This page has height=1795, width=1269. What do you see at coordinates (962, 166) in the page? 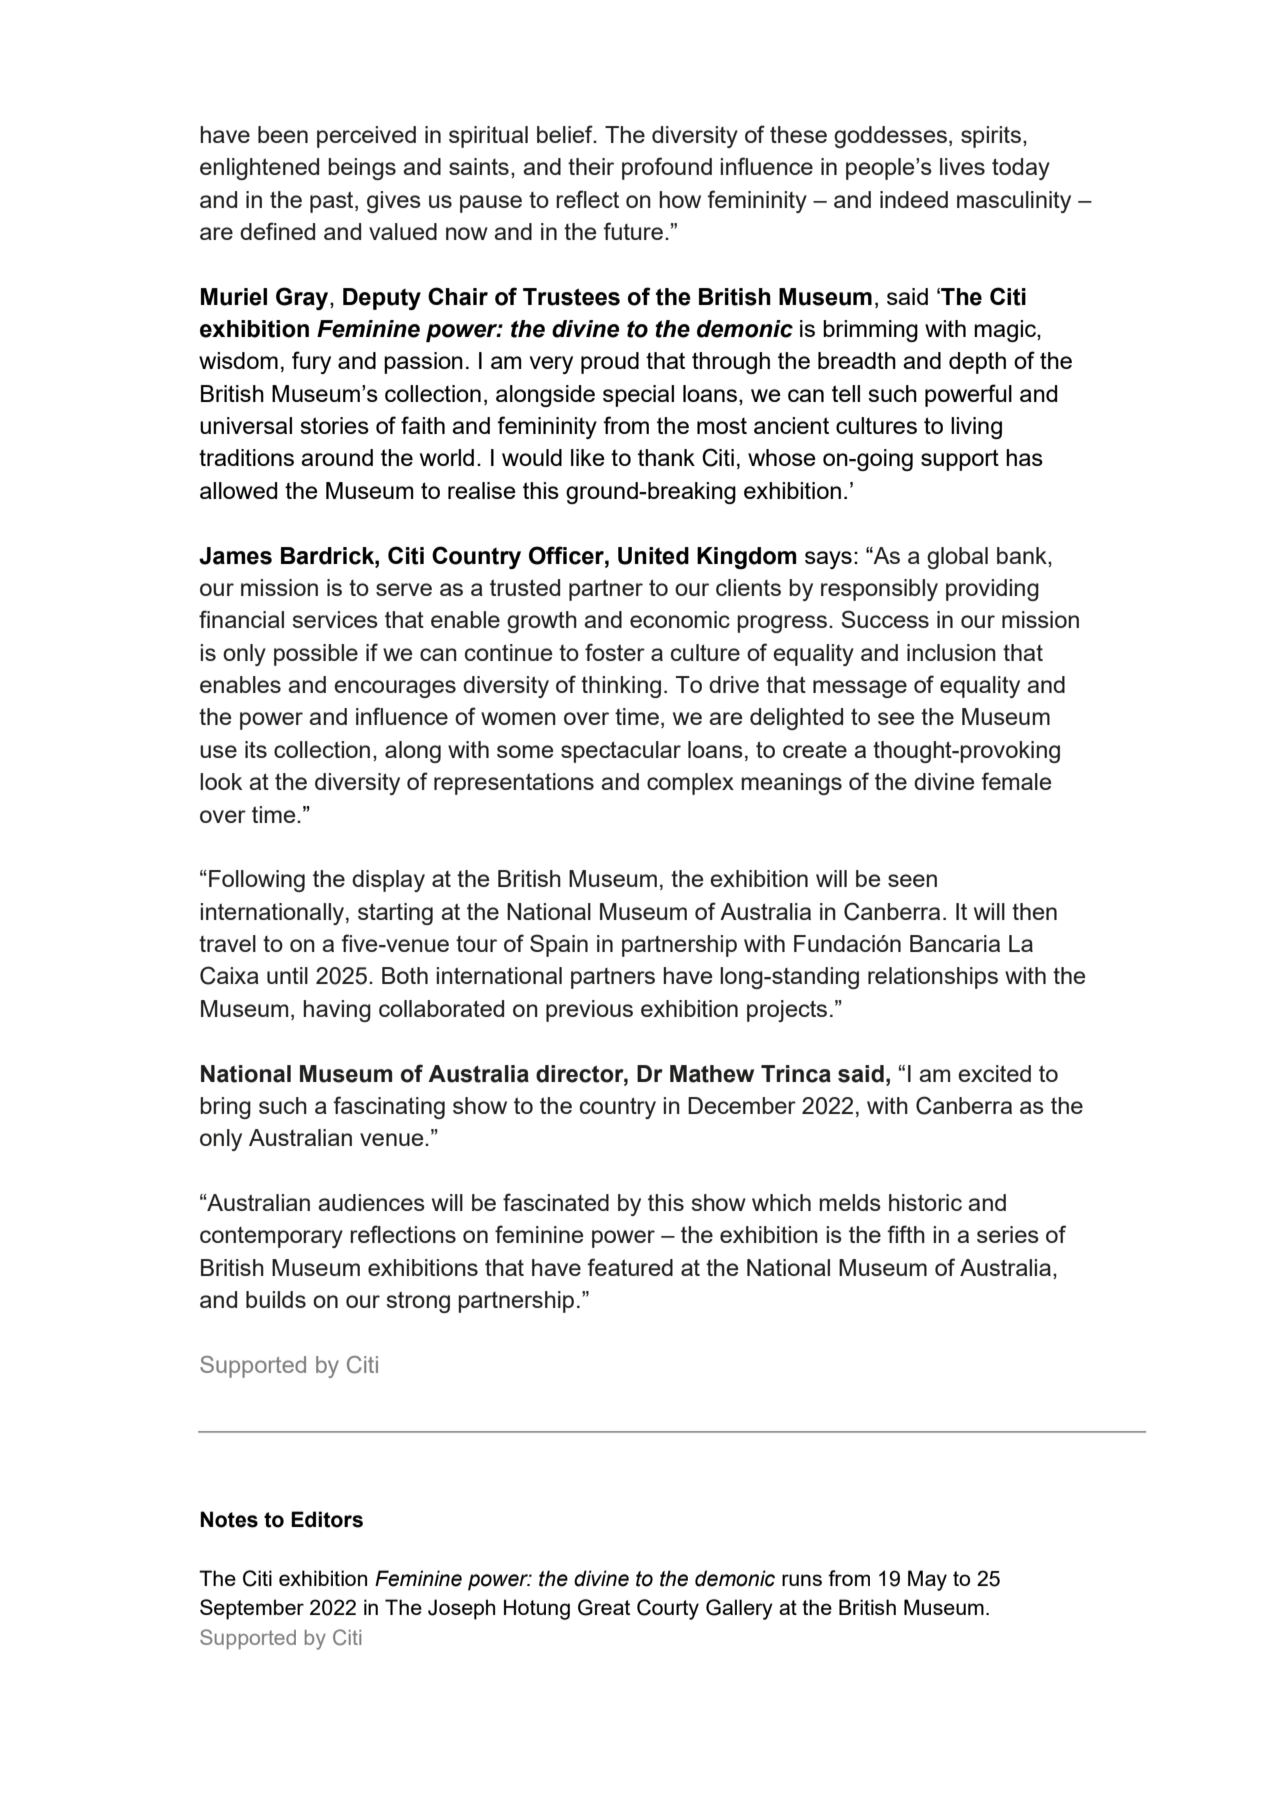
I see `lives` at bounding box center [962, 166].
